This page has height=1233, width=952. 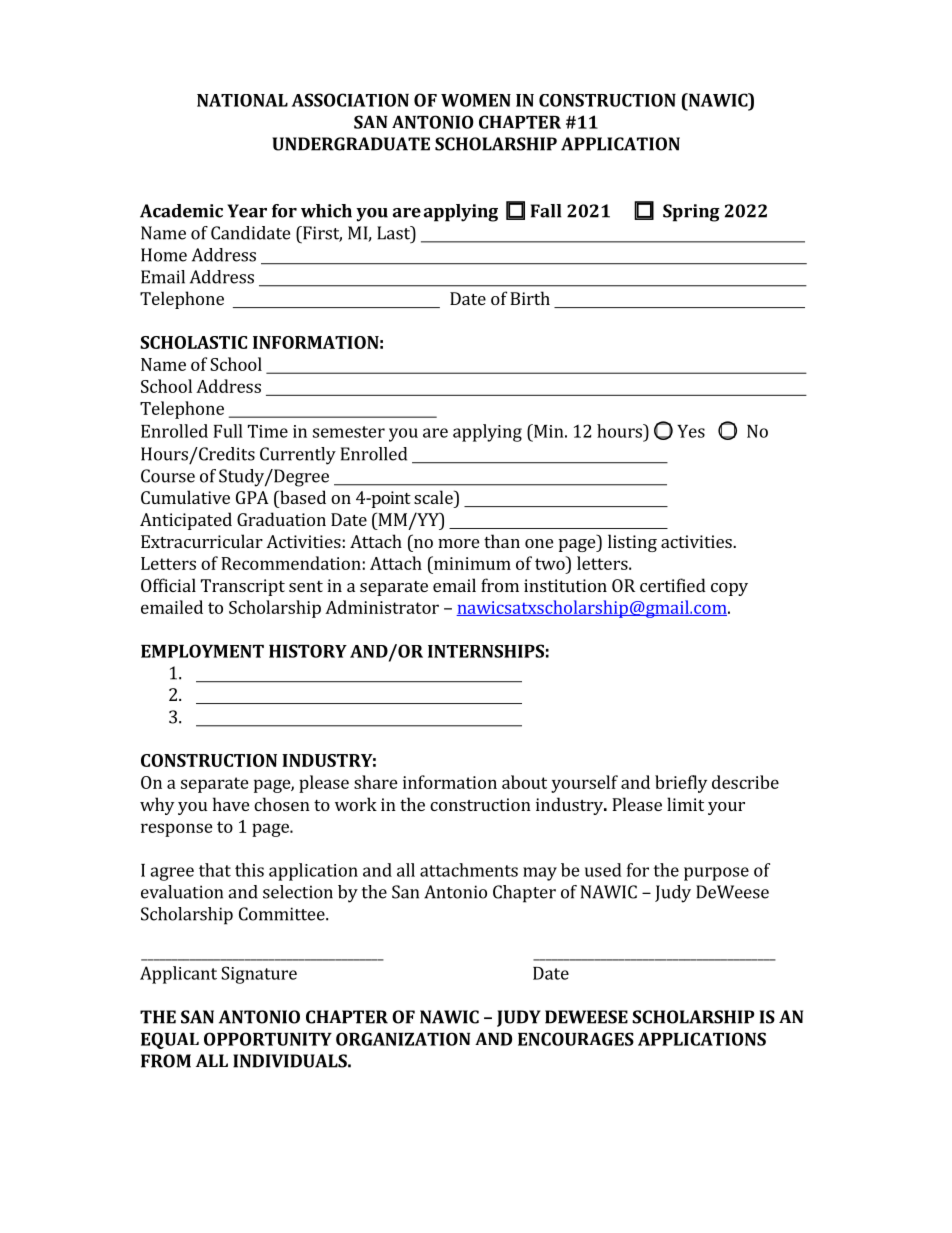 I want to click on minimum, so click(x=471, y=563).
